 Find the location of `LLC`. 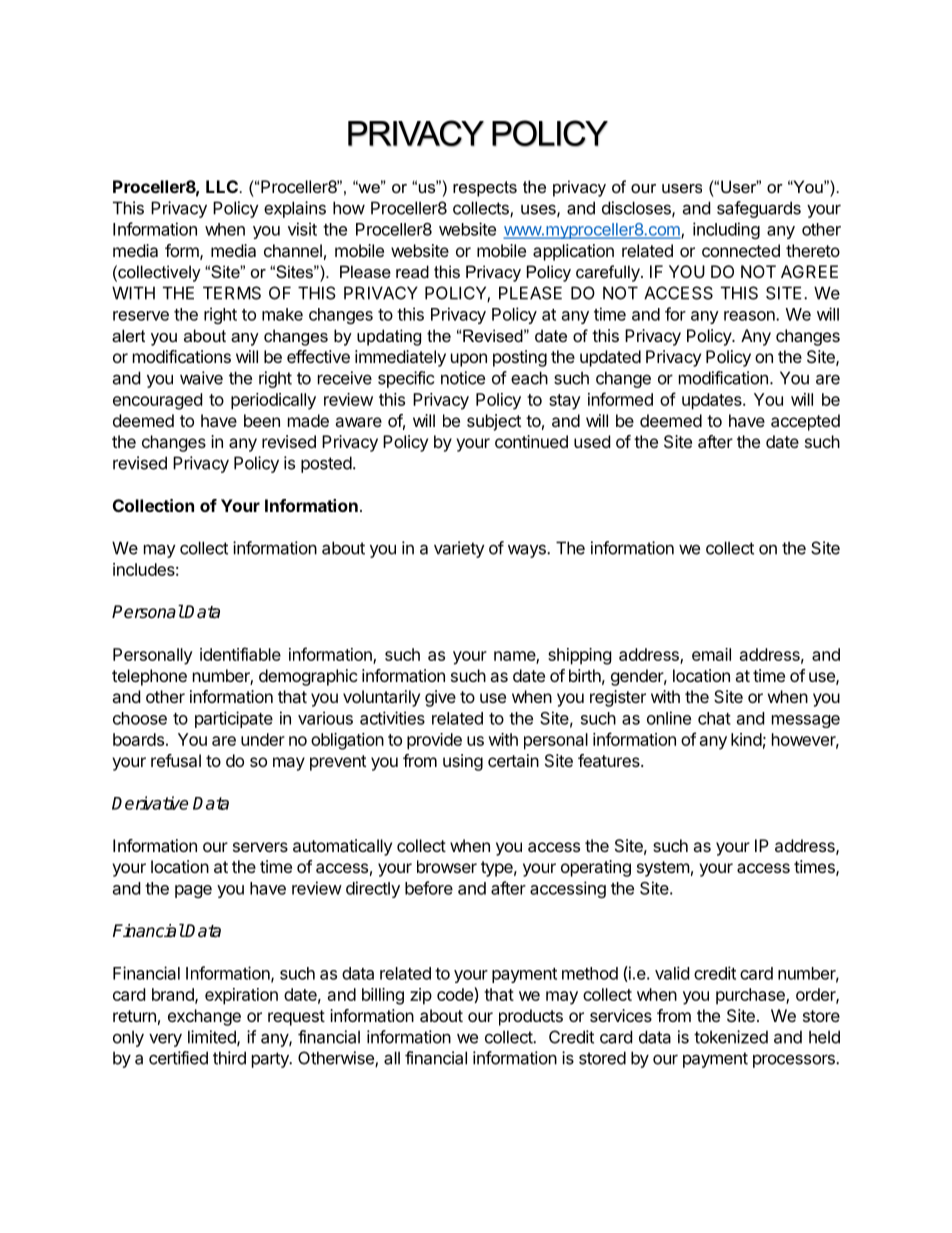

LLC is located at coordinates (222, 186).
